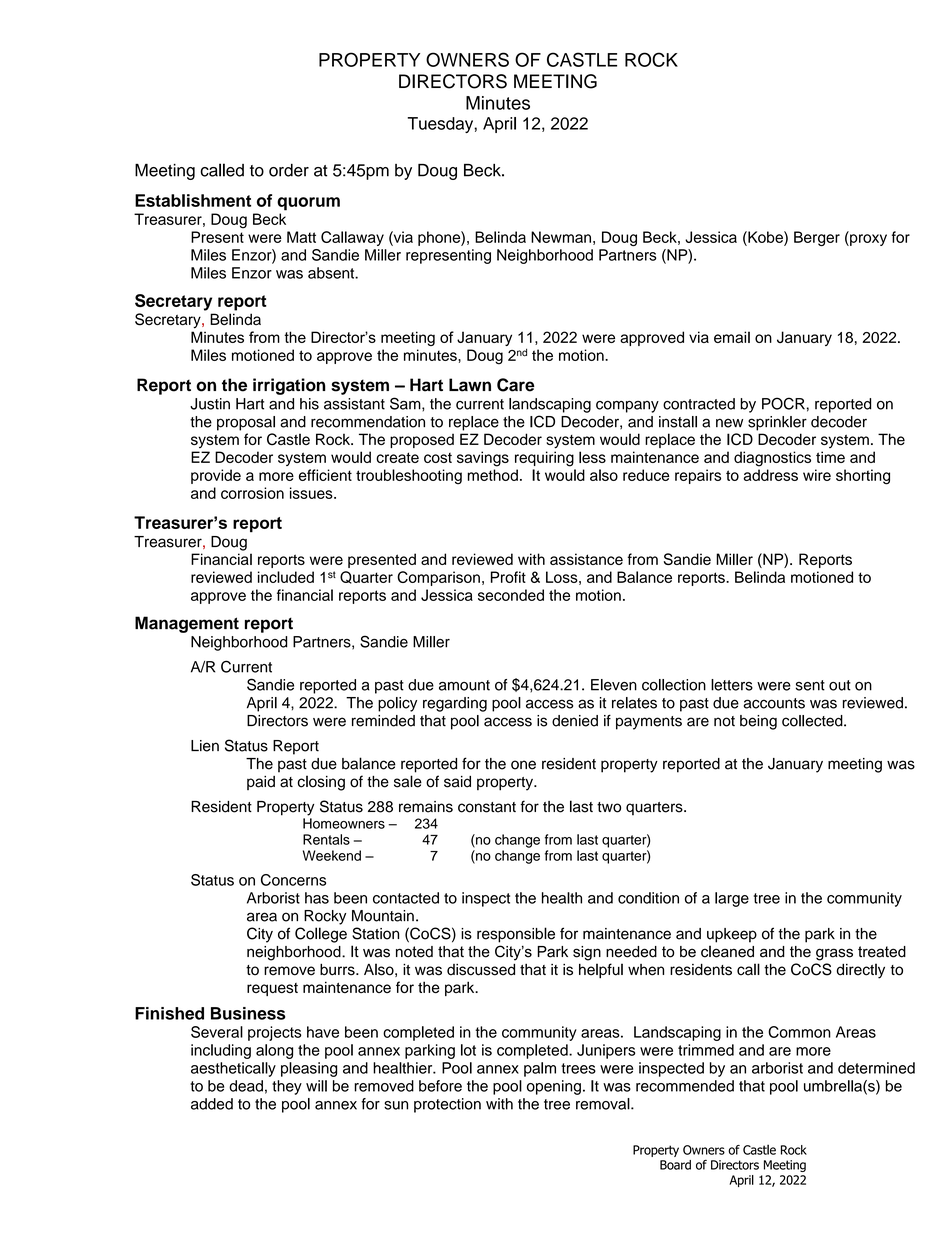 Image resolution: width=952 pixels, height=1233 pixels. What do you see at coordinates (464, 685) in the screenshot?
I see `amount` at bounding box center [464, 685].
